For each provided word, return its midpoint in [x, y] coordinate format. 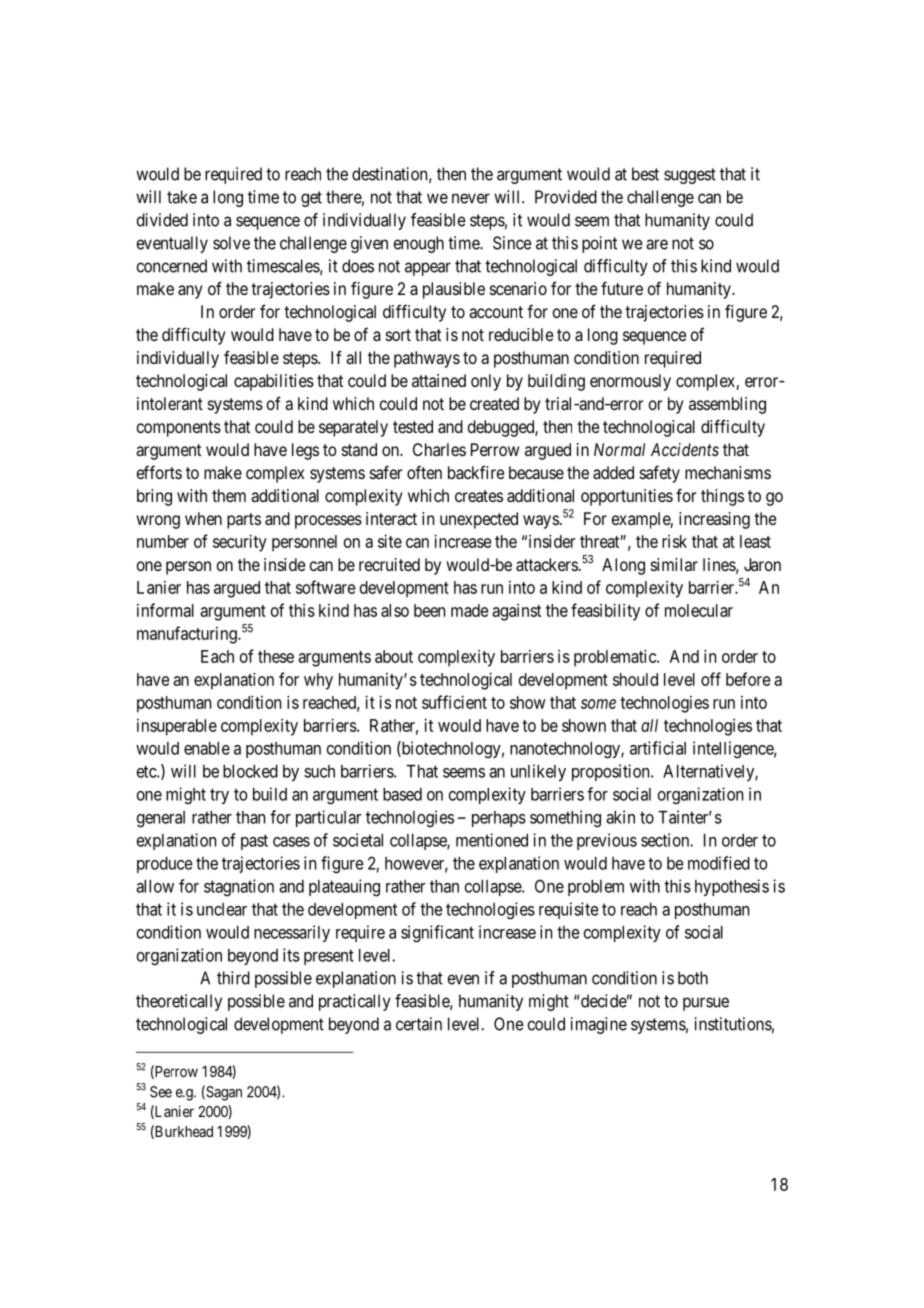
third [233, 978]
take [182, 197]
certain [419, 1024]
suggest [690, 176]
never [471, 198]
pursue [706, 1004]
